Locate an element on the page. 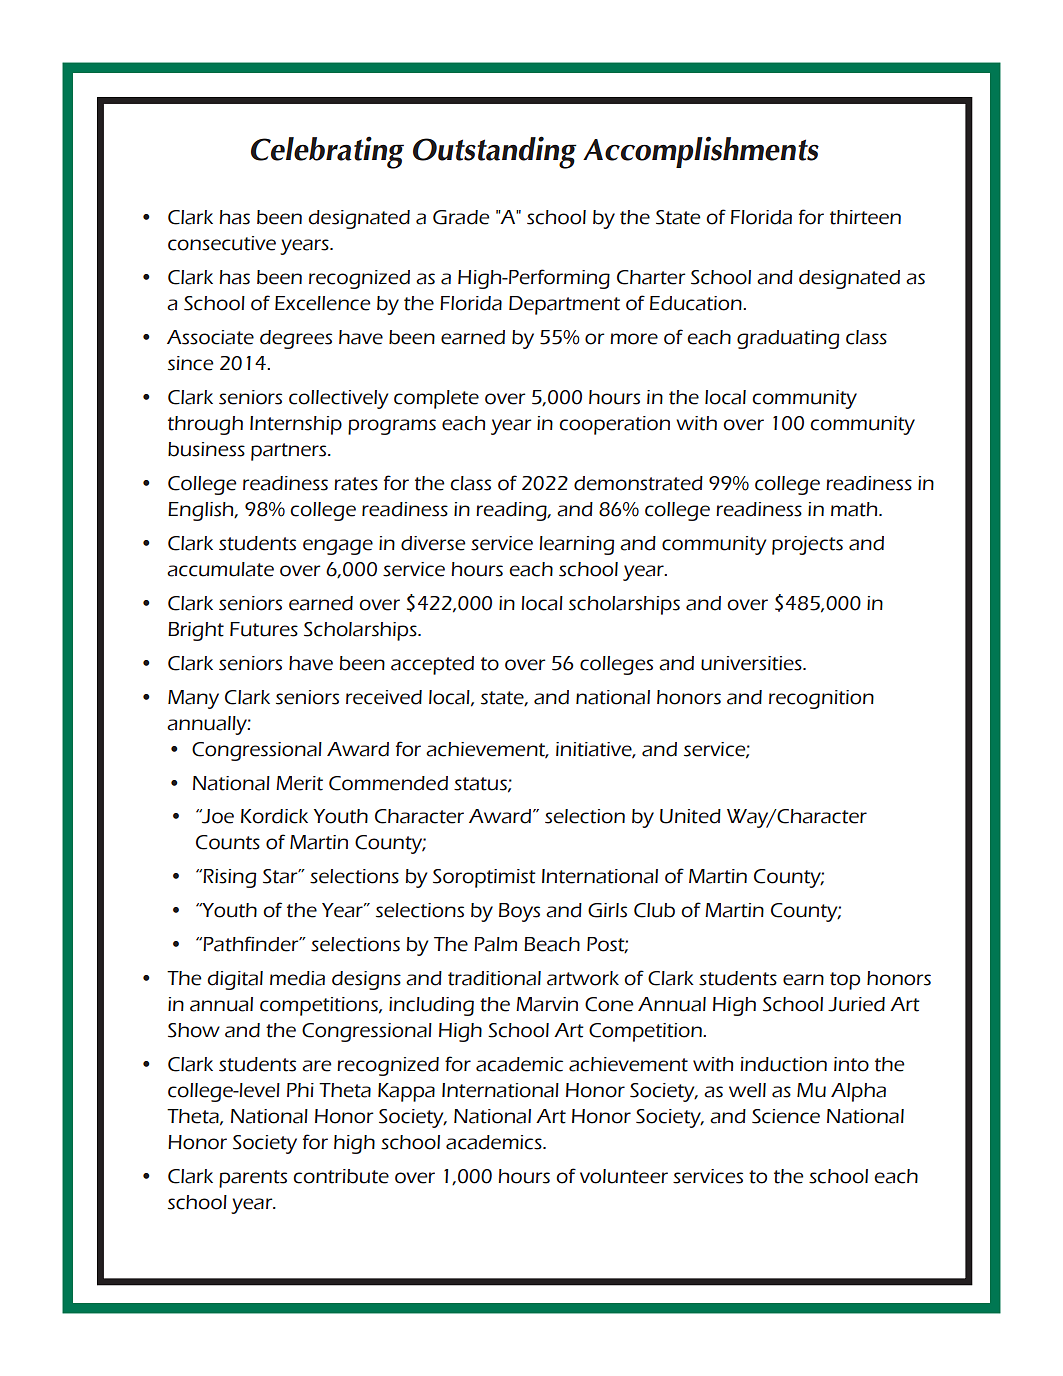 This image has height=1376, width=1063. Grade is located at coordinates (461, 217).
